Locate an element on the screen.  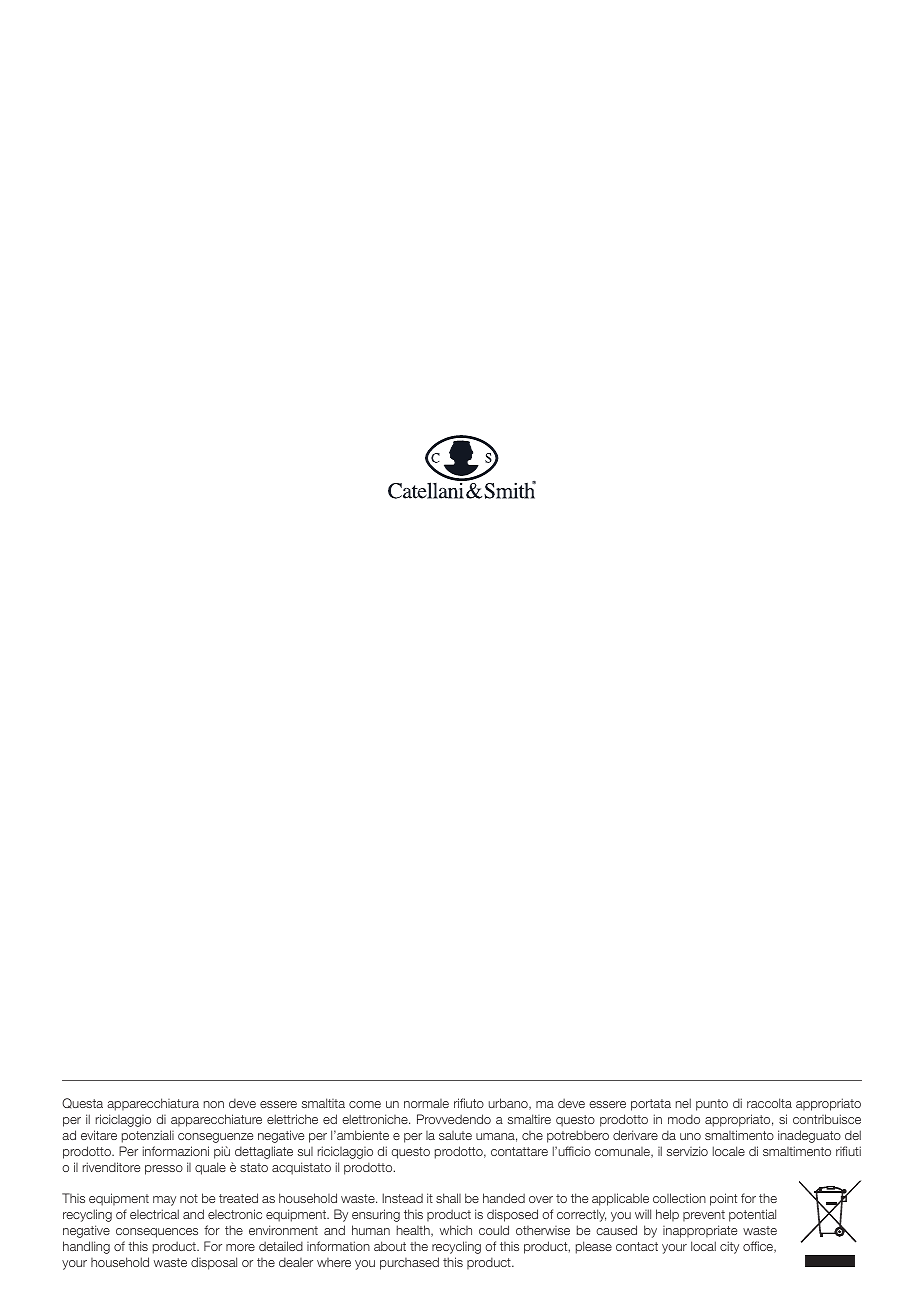
purchased is located at coordinates (409, 1263).
